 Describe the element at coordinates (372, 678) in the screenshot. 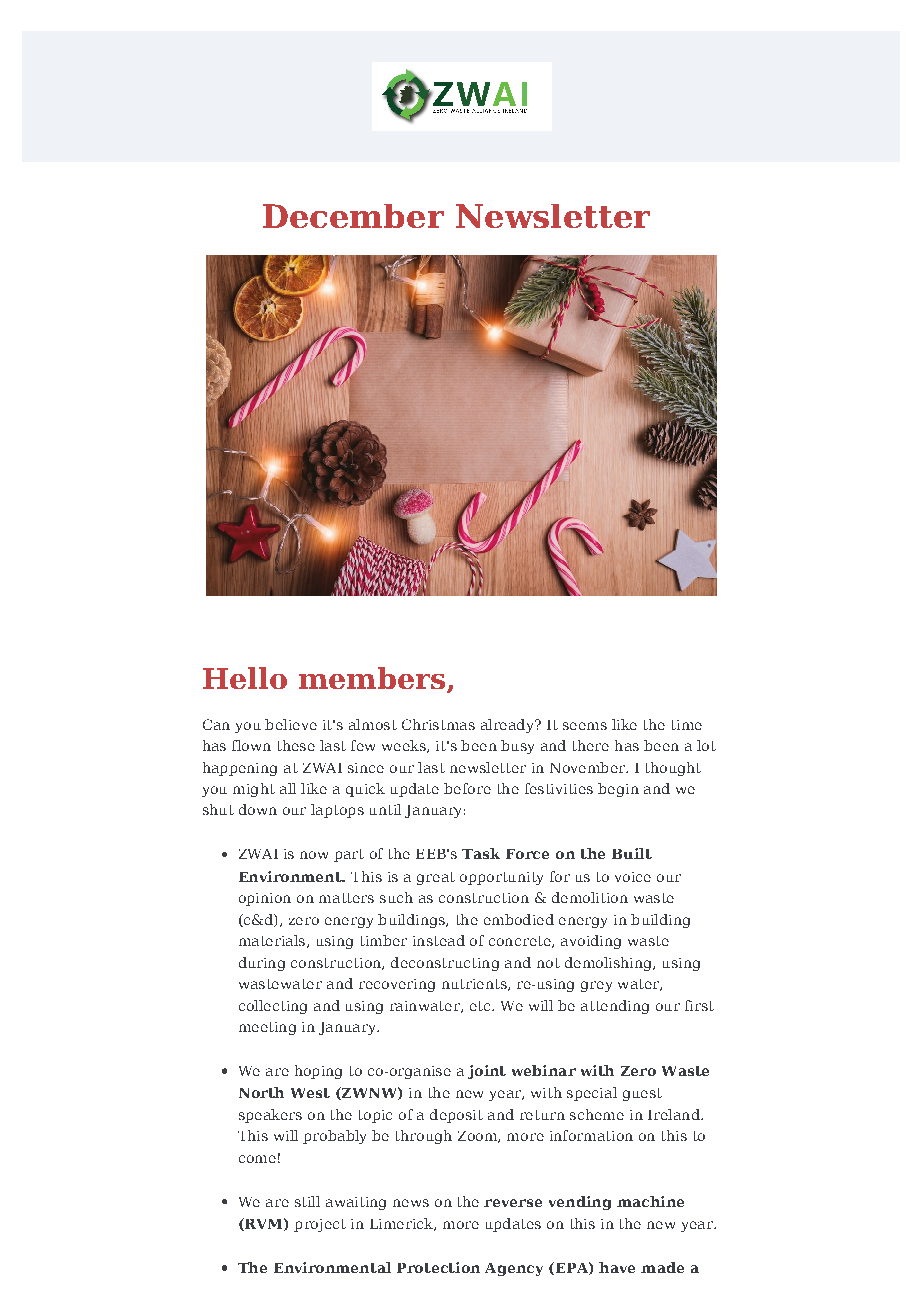

I see `members` at that location.
